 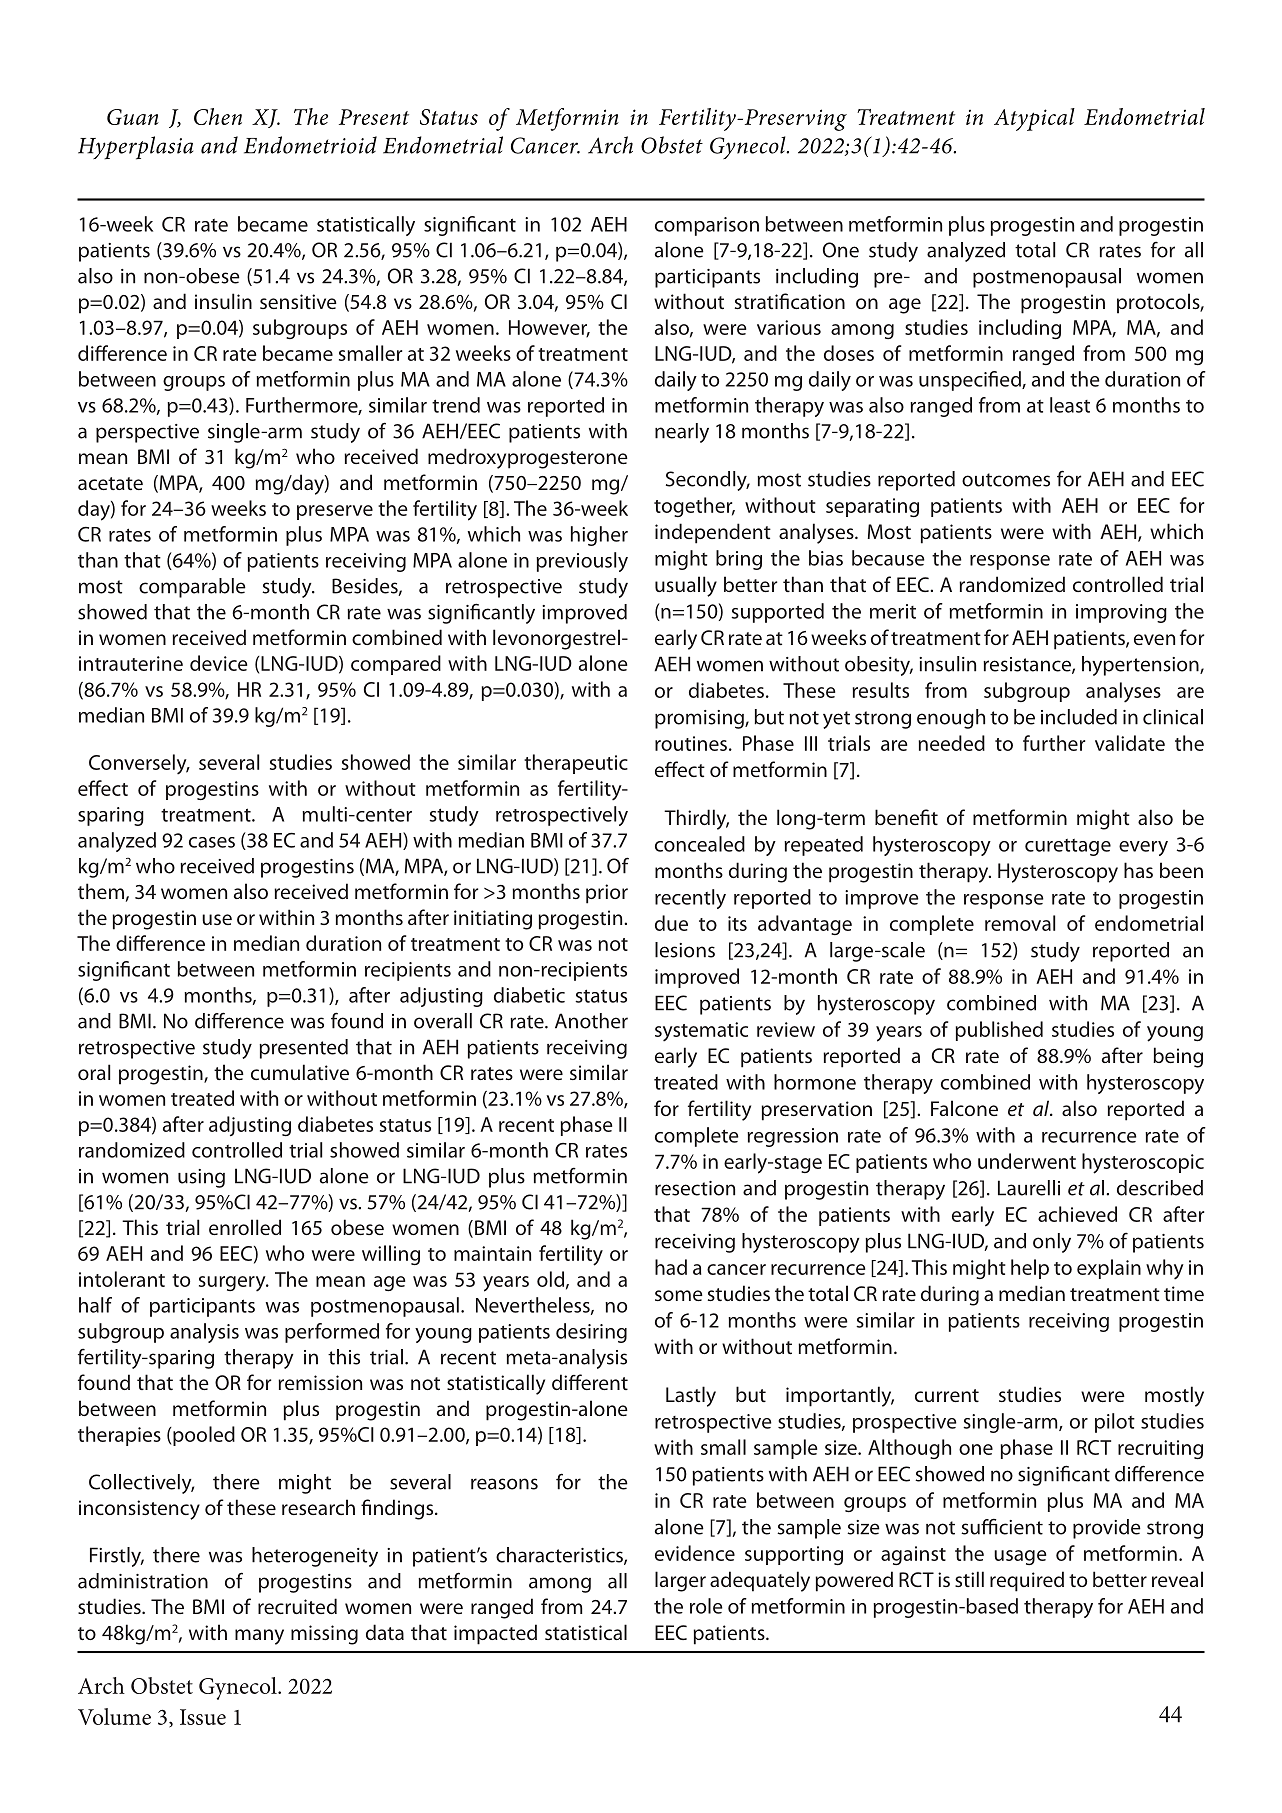 What do you see at coordinates (1034, 119) in the screenshot?
I see `Atypical` at bounding box center [1034, 119].
